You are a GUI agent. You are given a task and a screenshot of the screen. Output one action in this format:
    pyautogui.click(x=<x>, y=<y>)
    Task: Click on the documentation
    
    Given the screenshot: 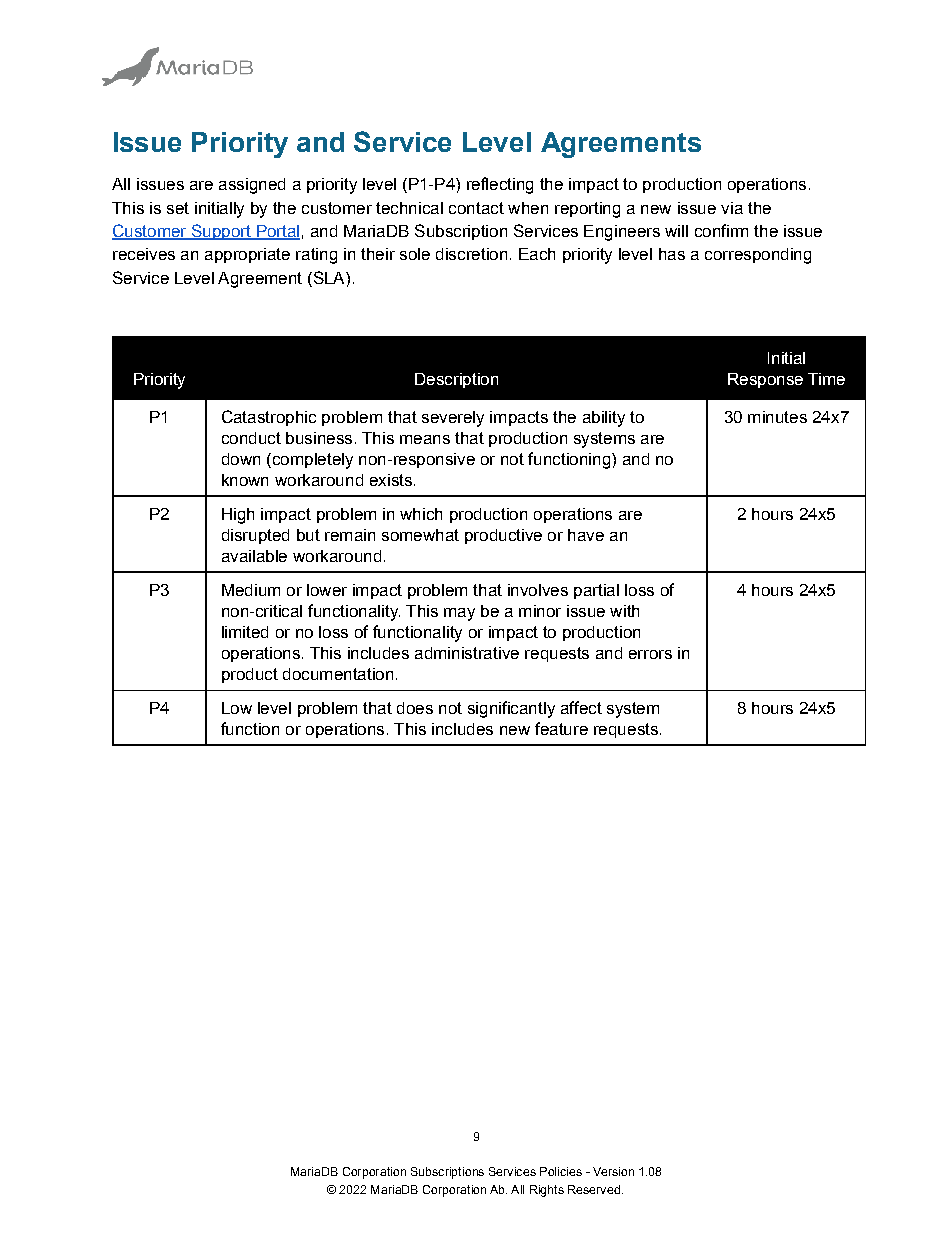 What is the action you would take?
    pyautogui.click(x=338, y=674)
